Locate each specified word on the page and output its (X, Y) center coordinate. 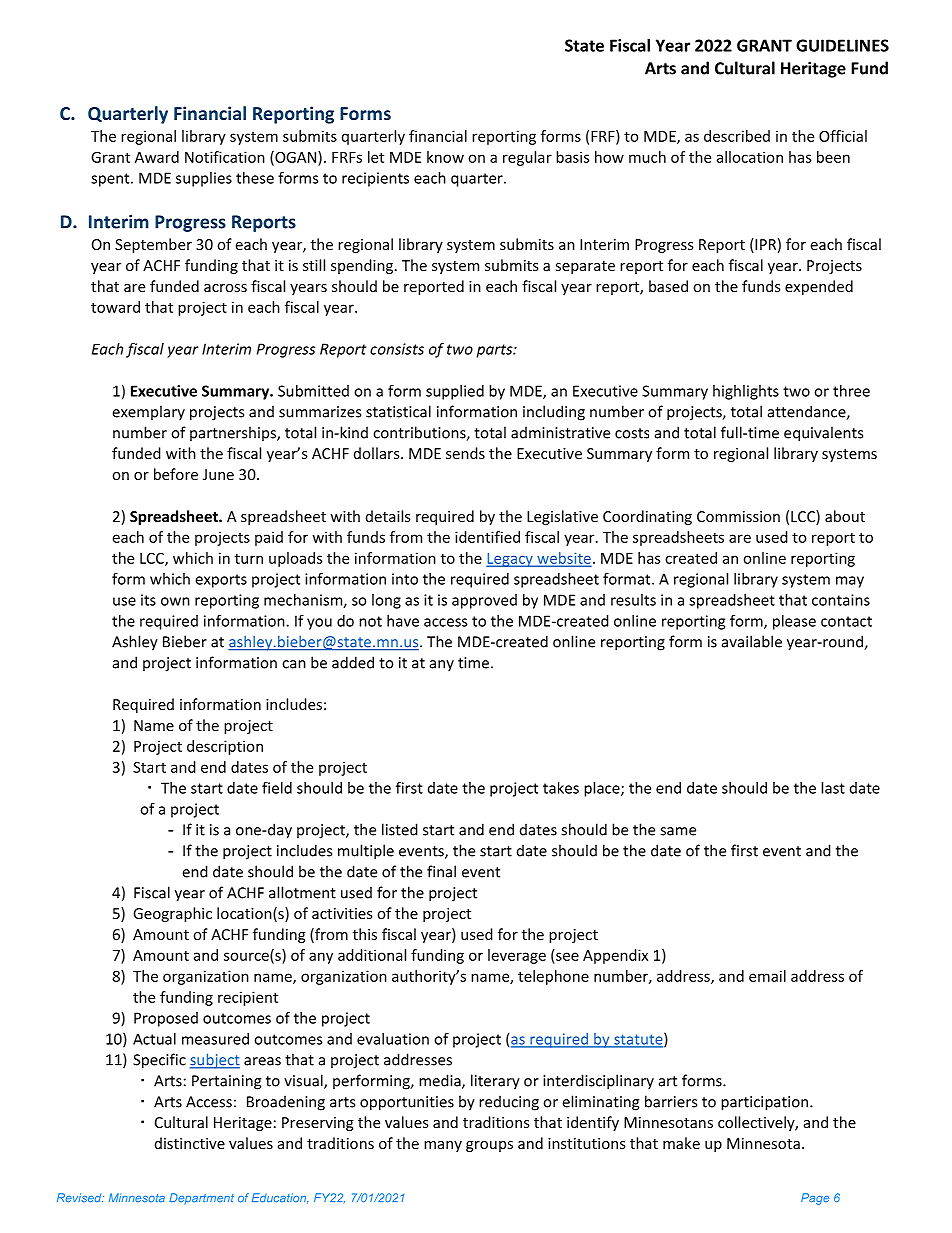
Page (815, 1199)
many (443, 1146)
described (737, 136)
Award (157, 157)
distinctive (190, 1143)
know (445, 157)
